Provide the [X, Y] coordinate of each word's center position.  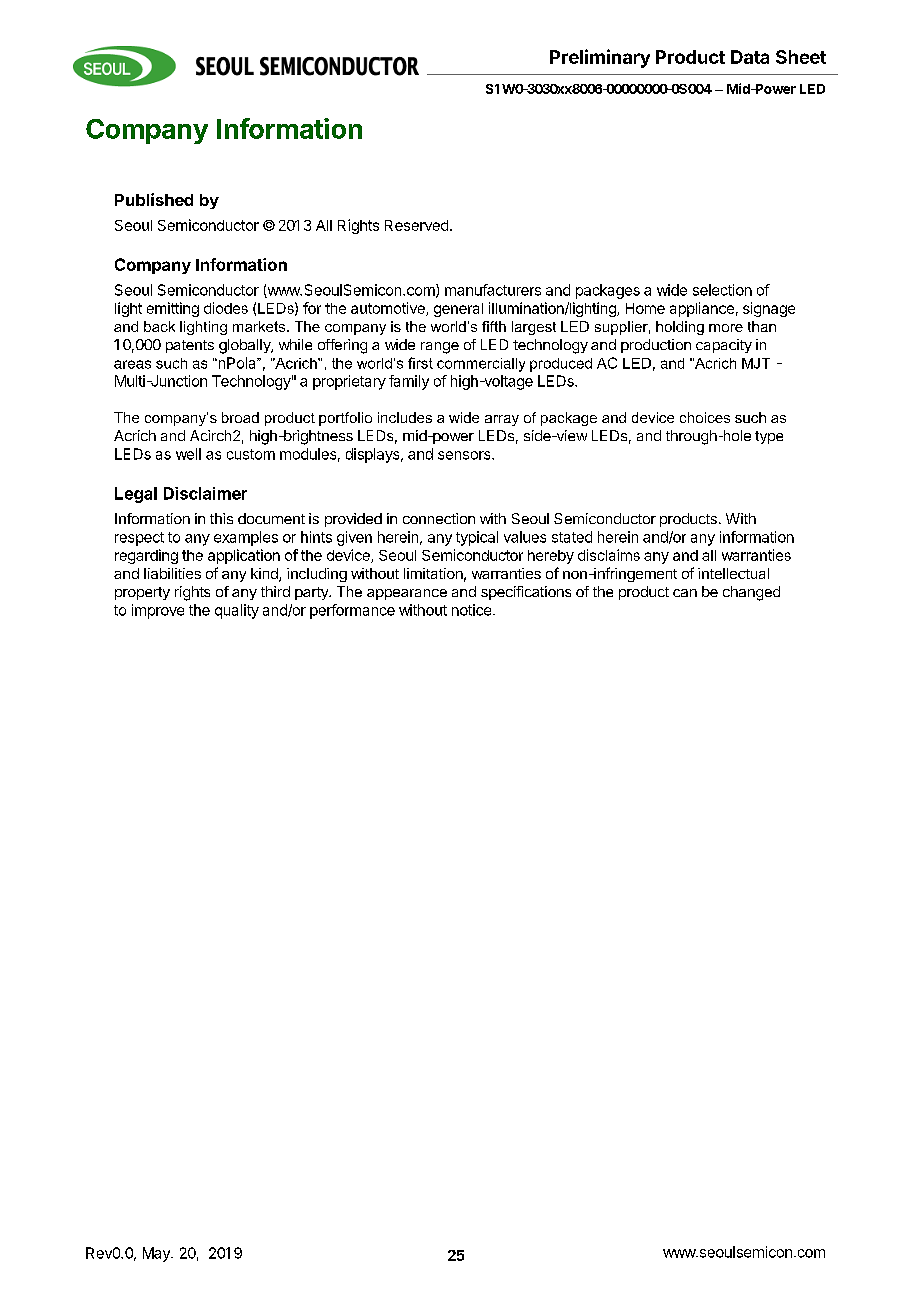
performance [352, 611]
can [685, 593]
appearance [407, 594]
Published [154, 199]
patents [190, 346]
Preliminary [600, 58]
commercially [481, 365]
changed [751, 593]
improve [158, 611]
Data [750, 57]
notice [471, 610]
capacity [724, 346]
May [157, 1254]
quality [237, 611]
